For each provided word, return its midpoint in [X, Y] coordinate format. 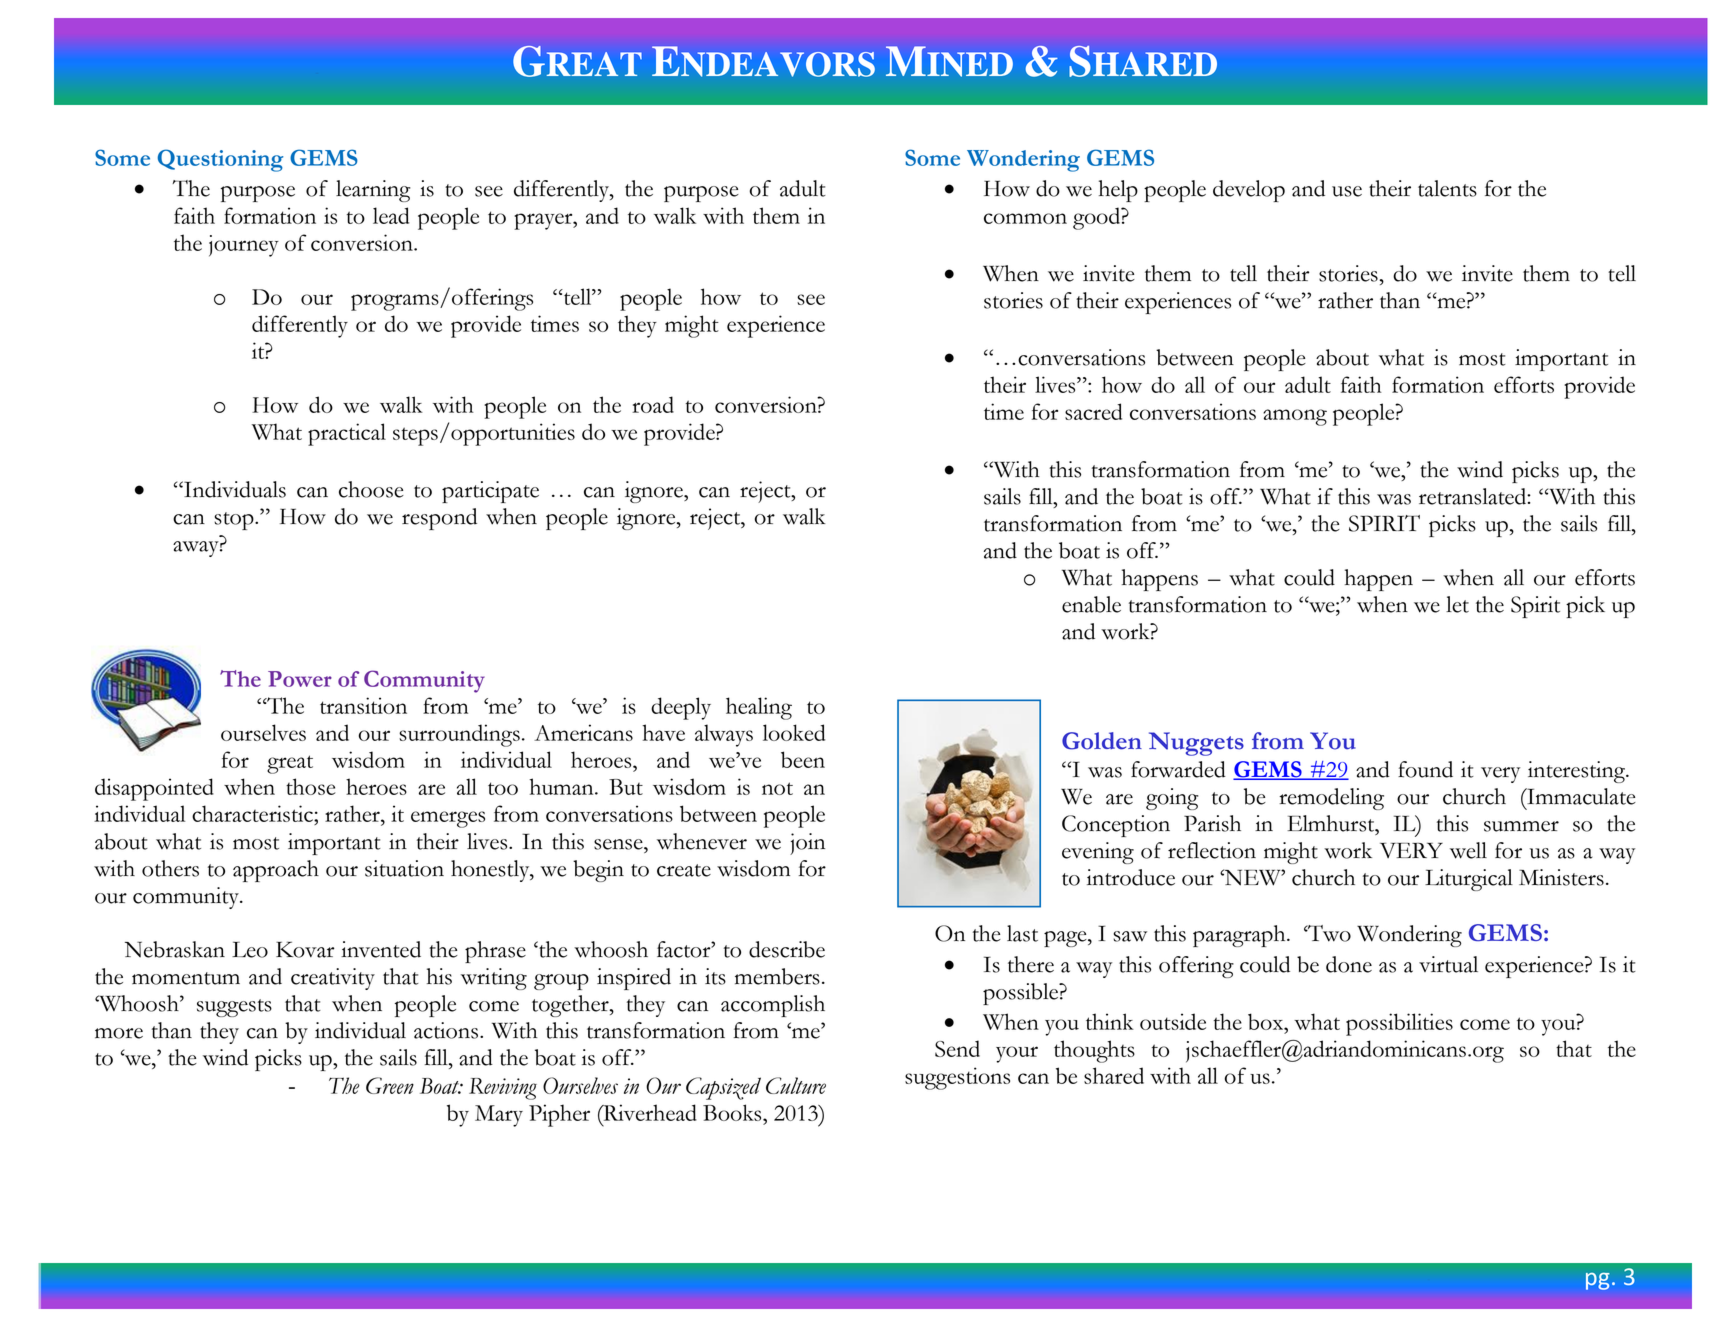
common [1025, 218]
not [777, 788]
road [653, 404]
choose [371, 489]
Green [390, 1085]
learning [373, 191]
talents [1447, 188]
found [1425, 769]
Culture [796, 1085]
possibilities [1399, 1024]
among [1295, 417]
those [311, 786]
